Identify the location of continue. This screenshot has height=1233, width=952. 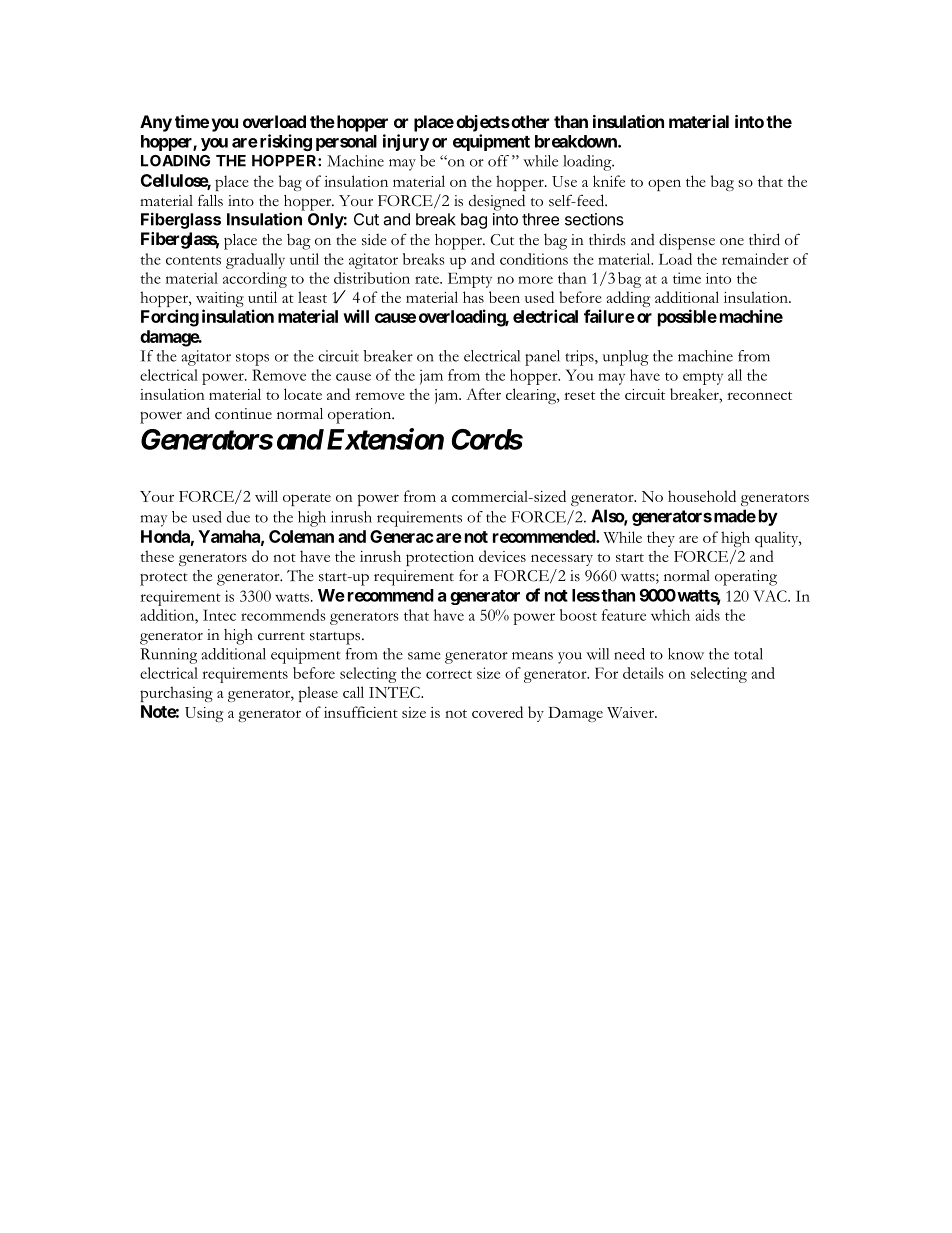
(243, 414).
